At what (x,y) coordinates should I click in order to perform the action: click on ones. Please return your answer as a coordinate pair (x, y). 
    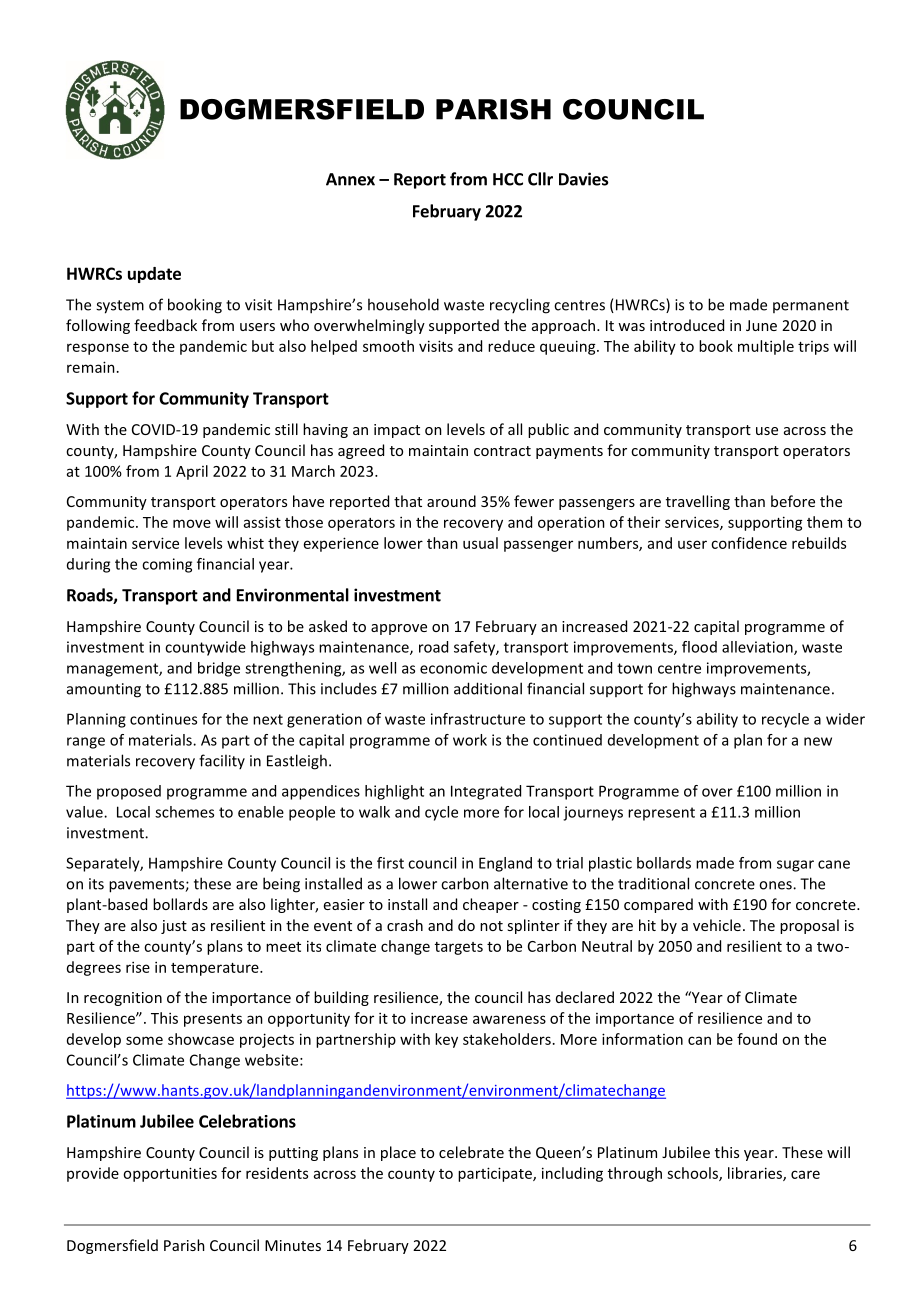
    Looking at the image, I should click on (776, 885).
